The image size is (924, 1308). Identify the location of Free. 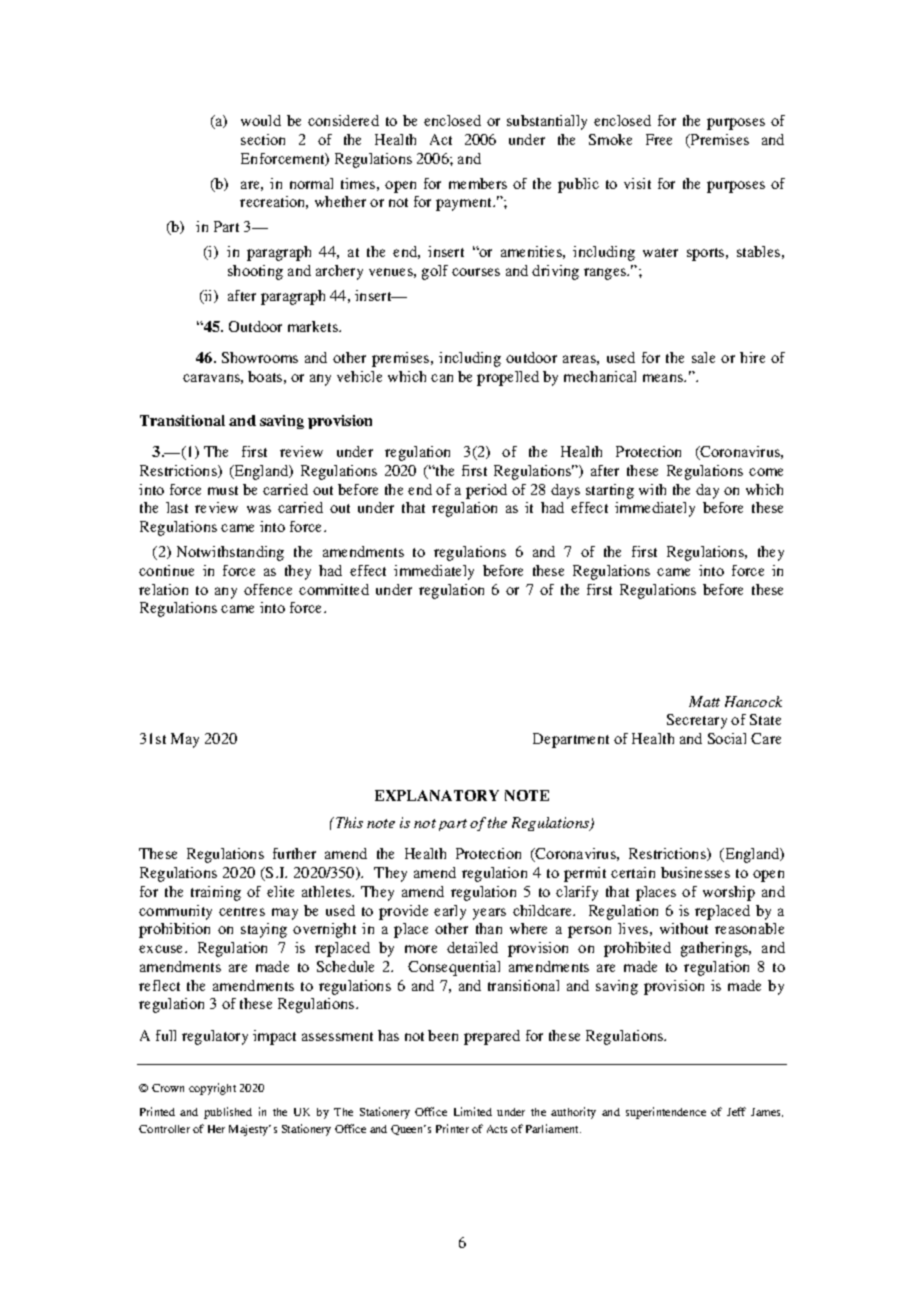
(659, 139).
